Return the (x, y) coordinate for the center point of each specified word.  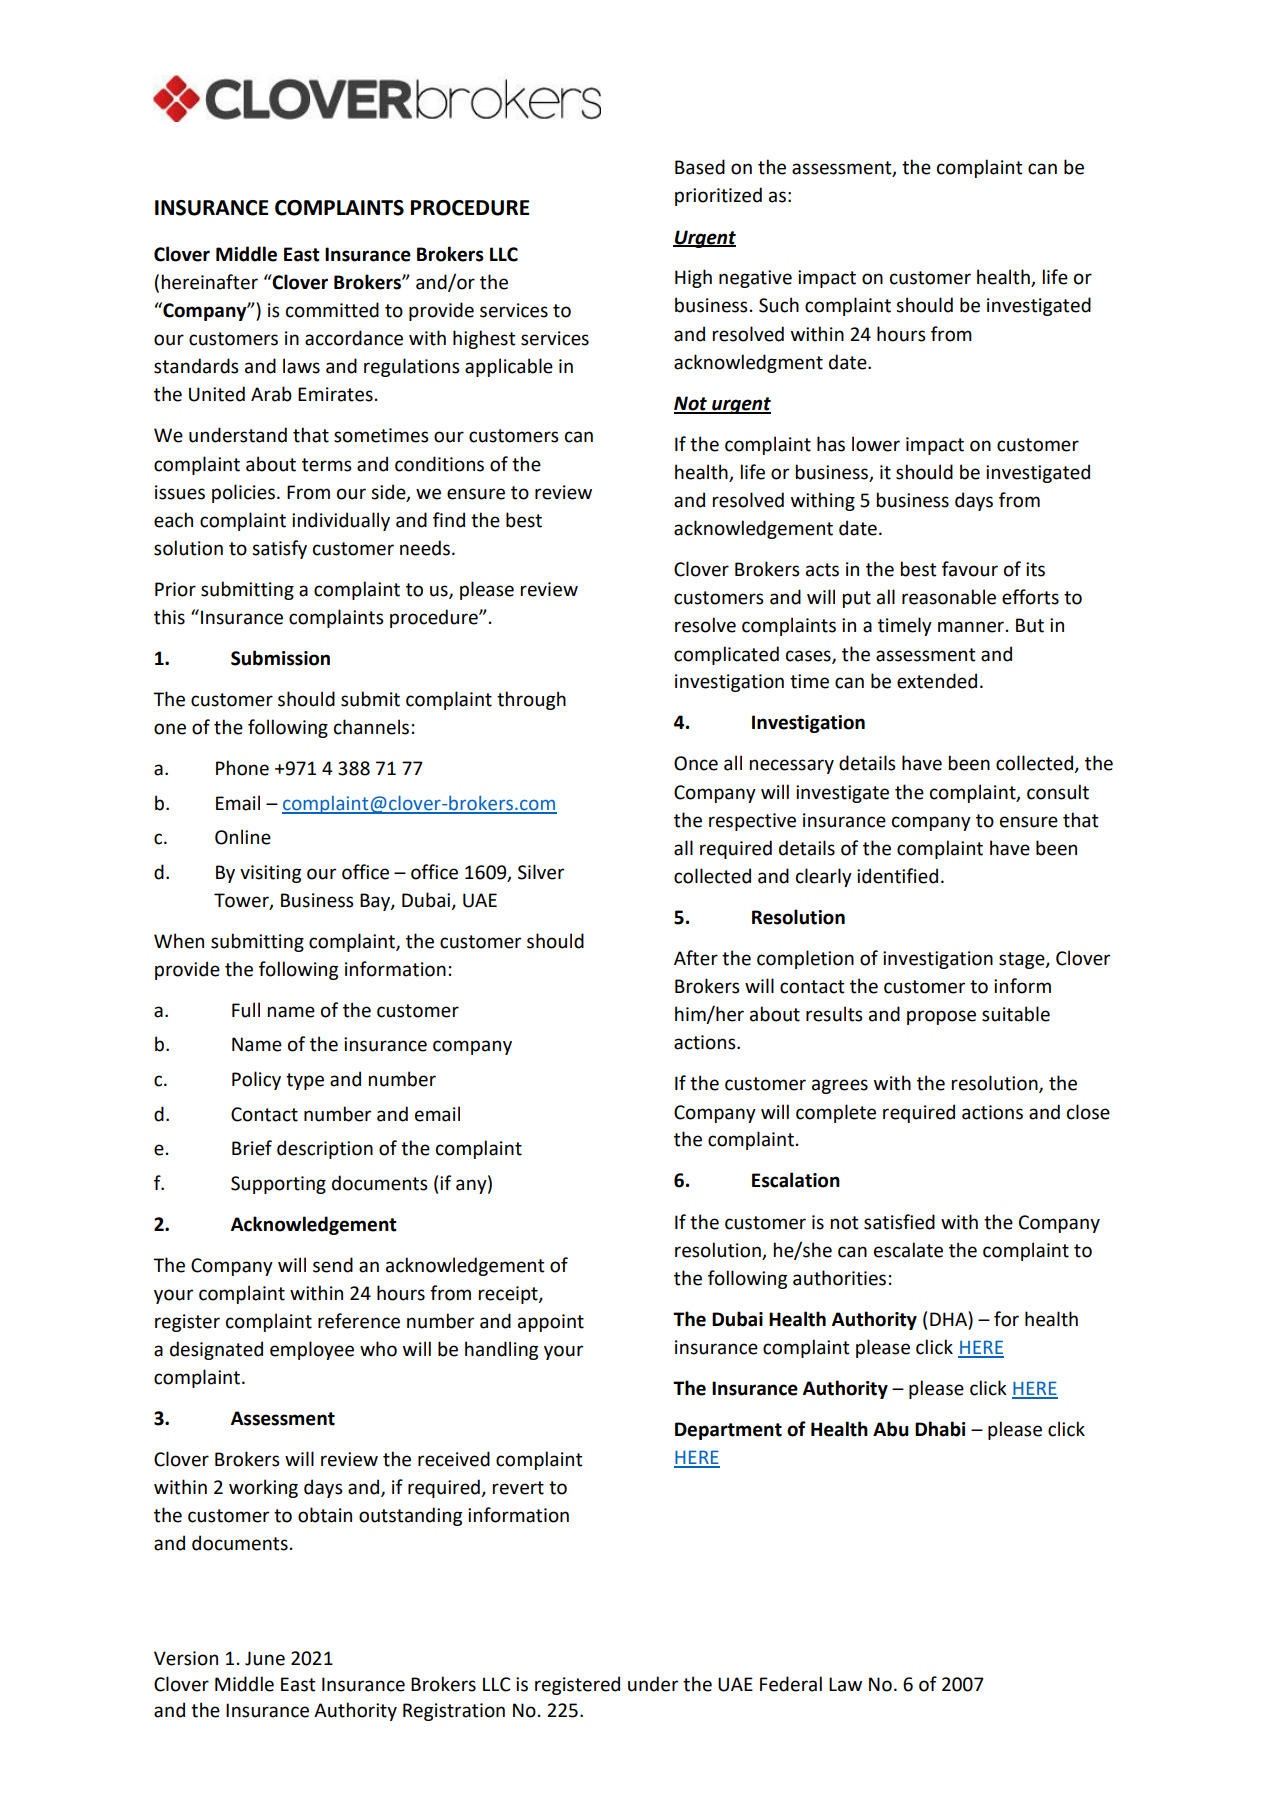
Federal (791, 1684)
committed (332, 310)
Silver (541, 872)
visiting (270, 874)
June (265, 1658)
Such (779, 305)
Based (700, 167)
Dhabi (940, 1429)
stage (1023, 960)
